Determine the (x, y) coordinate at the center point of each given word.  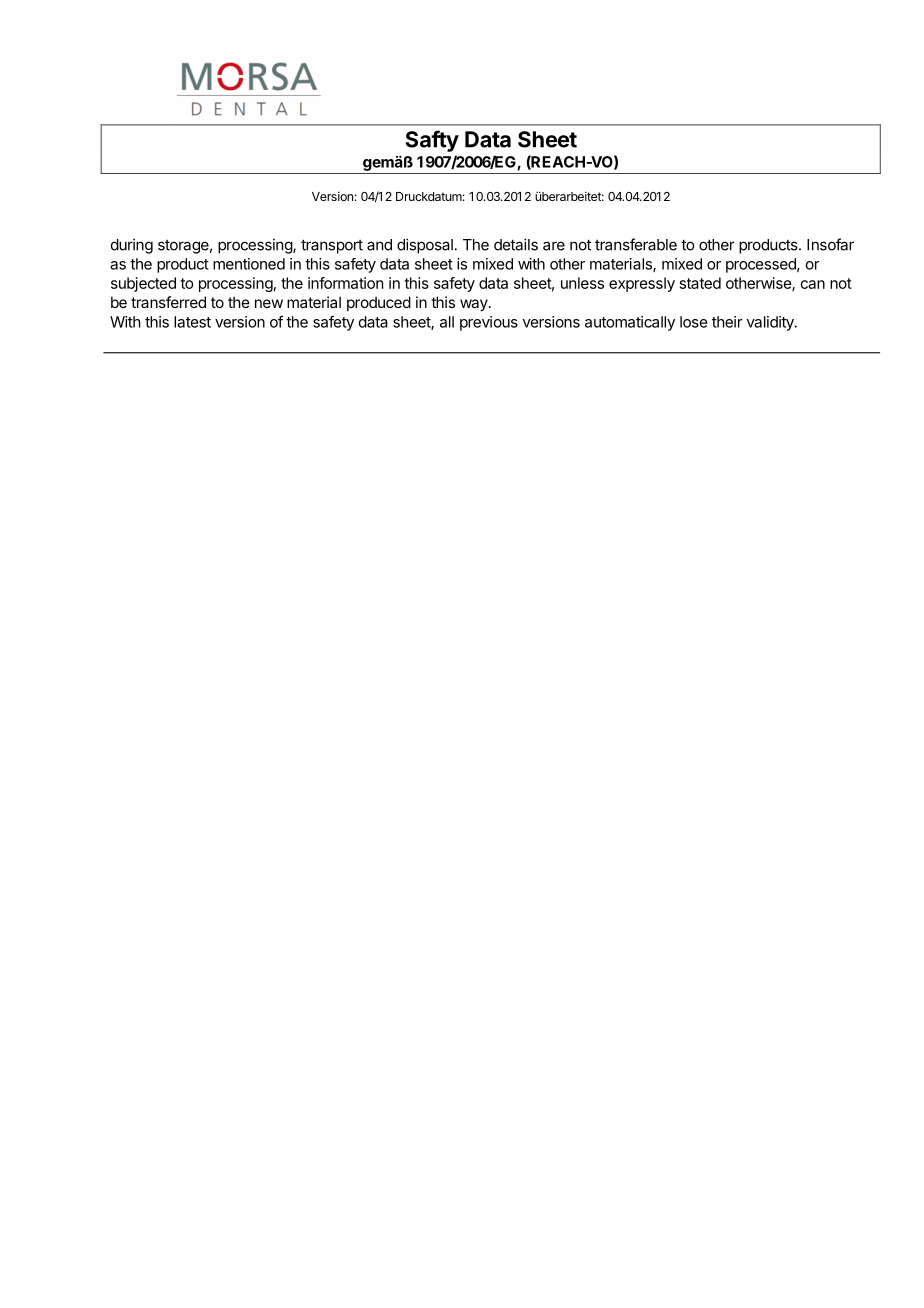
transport (332, 246)
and (379, 245)
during (132, 246)
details (516, 244)
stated (700, 283)
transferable (636, 244)
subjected (143, 284)
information (345, 283)
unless (582, 283)
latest (192, 322)
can (813, 284)
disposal (425, 246)
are (554, 246)
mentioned (249, 264)
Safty (432, 141)
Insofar (830, 244)
